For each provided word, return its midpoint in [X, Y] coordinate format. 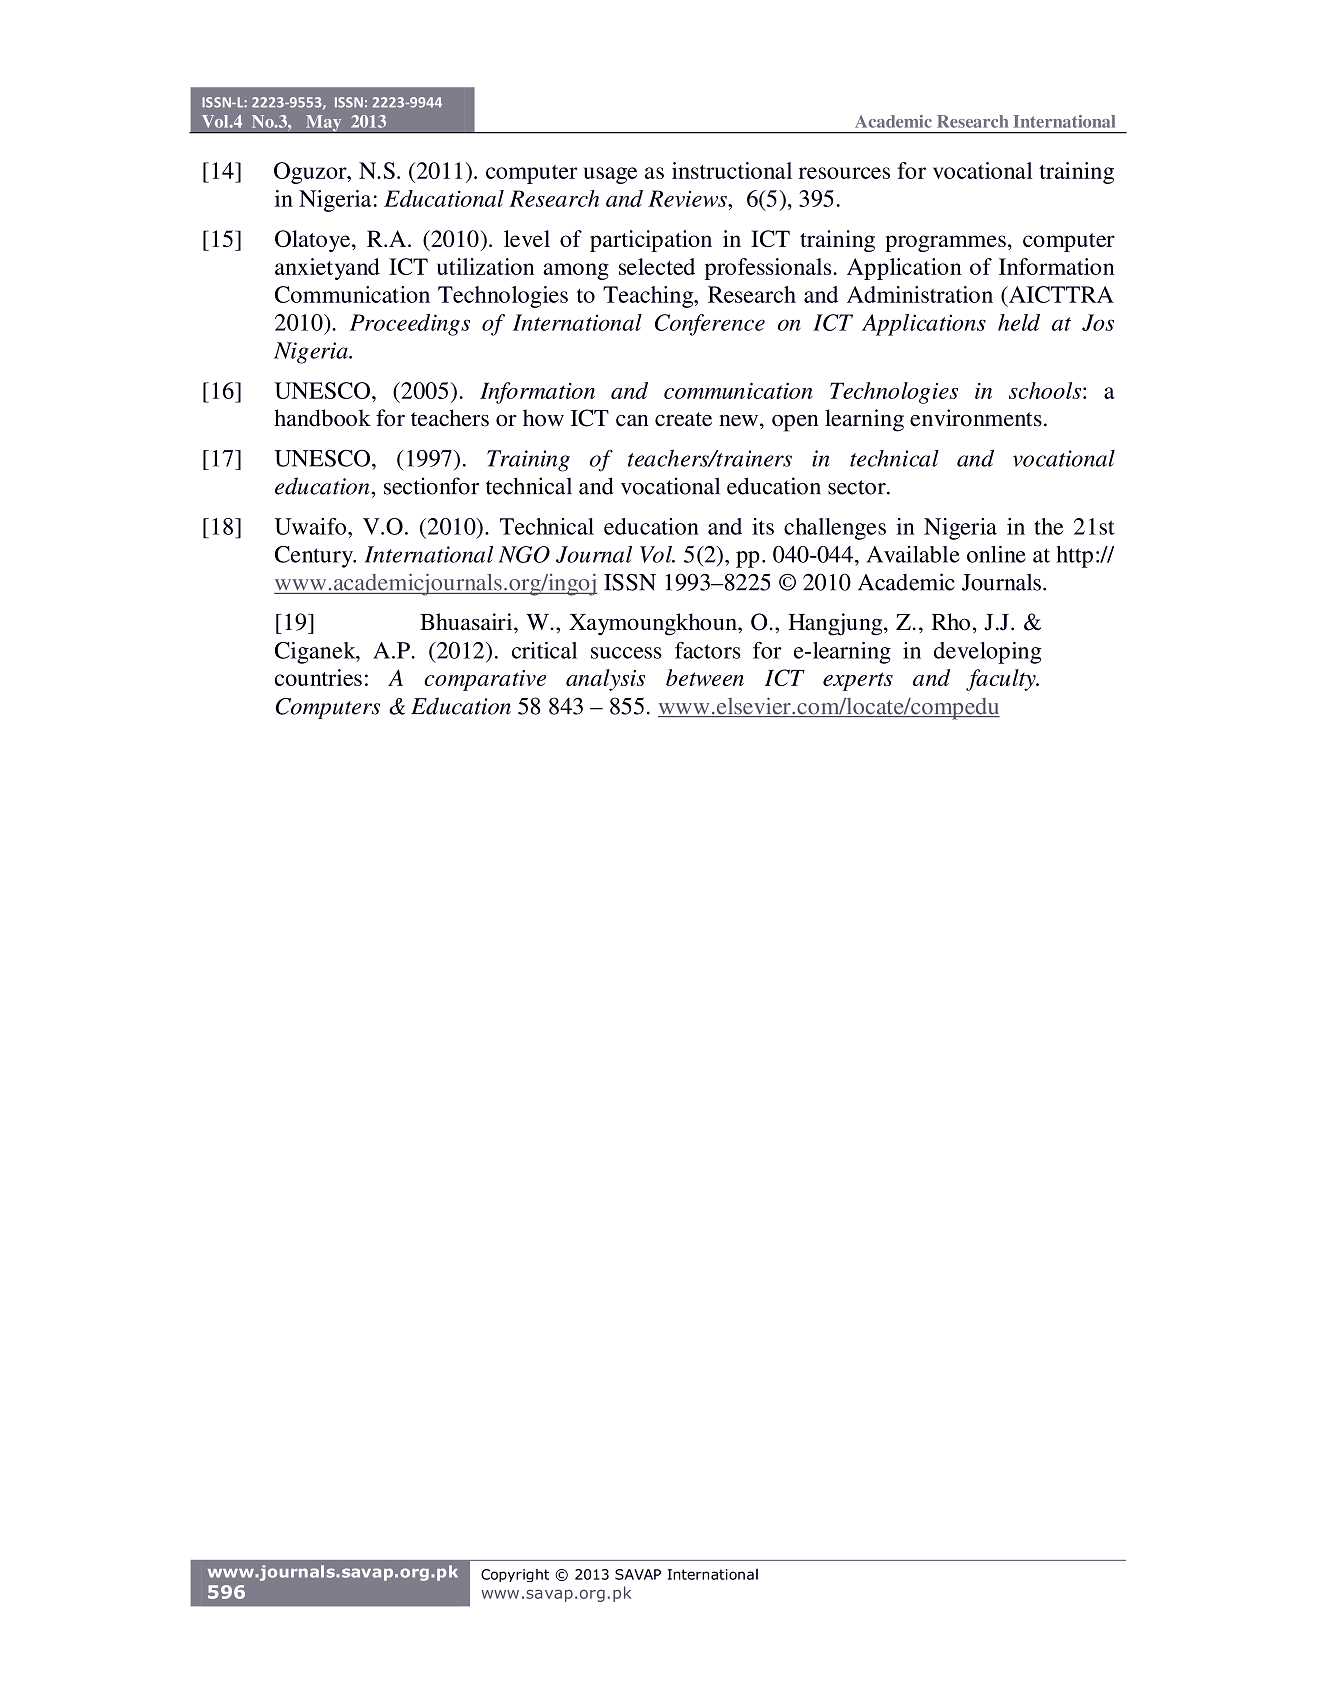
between [705, 677]
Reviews [688, 198]
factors [708, 650]
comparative [485, 680]
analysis [605, 680]
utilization [485, 266]
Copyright [515, 1575]
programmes [945, 243]
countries [318, 677]
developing [988, 653]
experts [858, 681]
